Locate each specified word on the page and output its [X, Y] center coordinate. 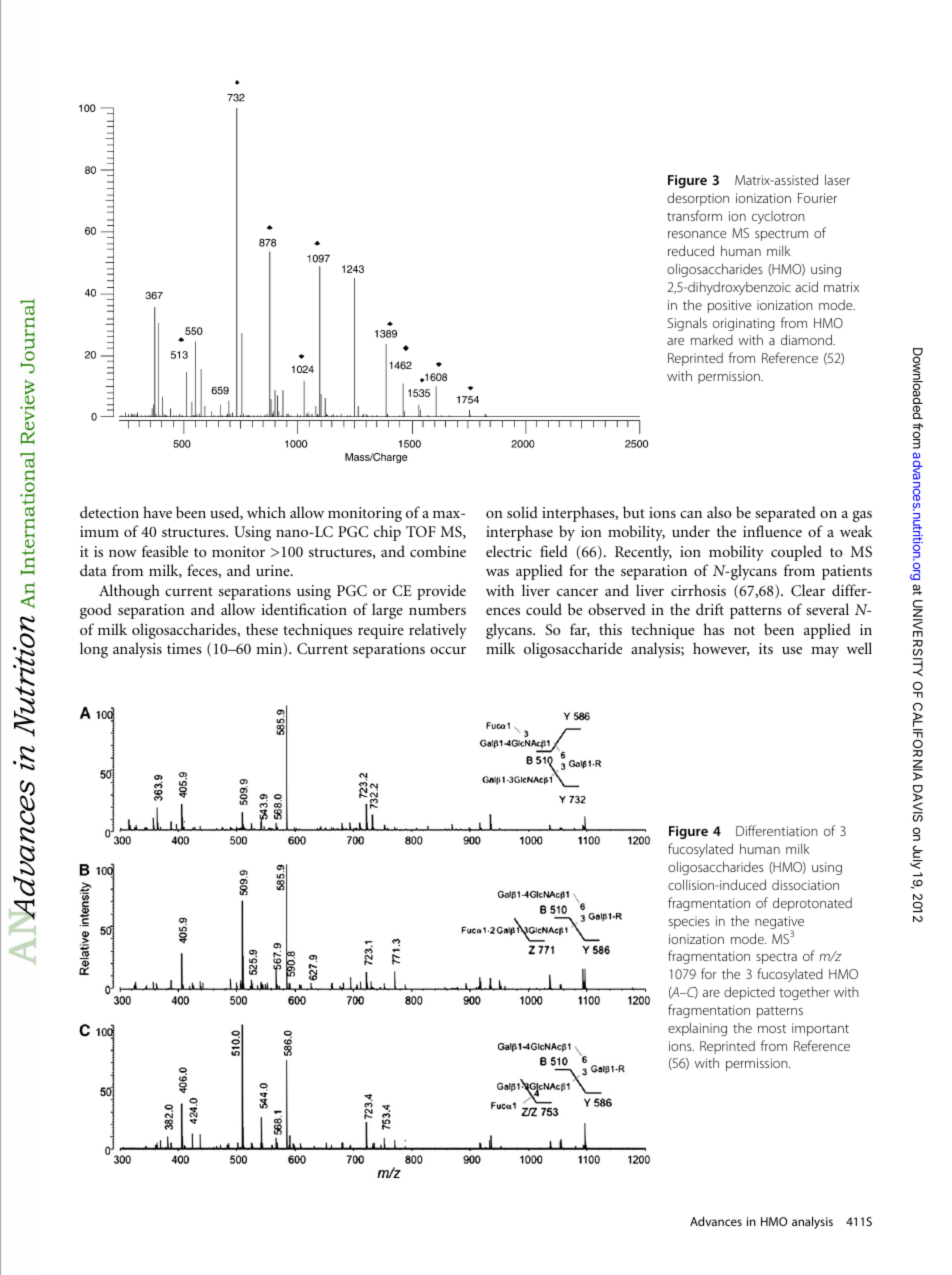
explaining [697, 1029]
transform [694, 215]
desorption [698, 199]
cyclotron [778, 217]
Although [129, 592]
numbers [437, 609]
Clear [808, 590]
